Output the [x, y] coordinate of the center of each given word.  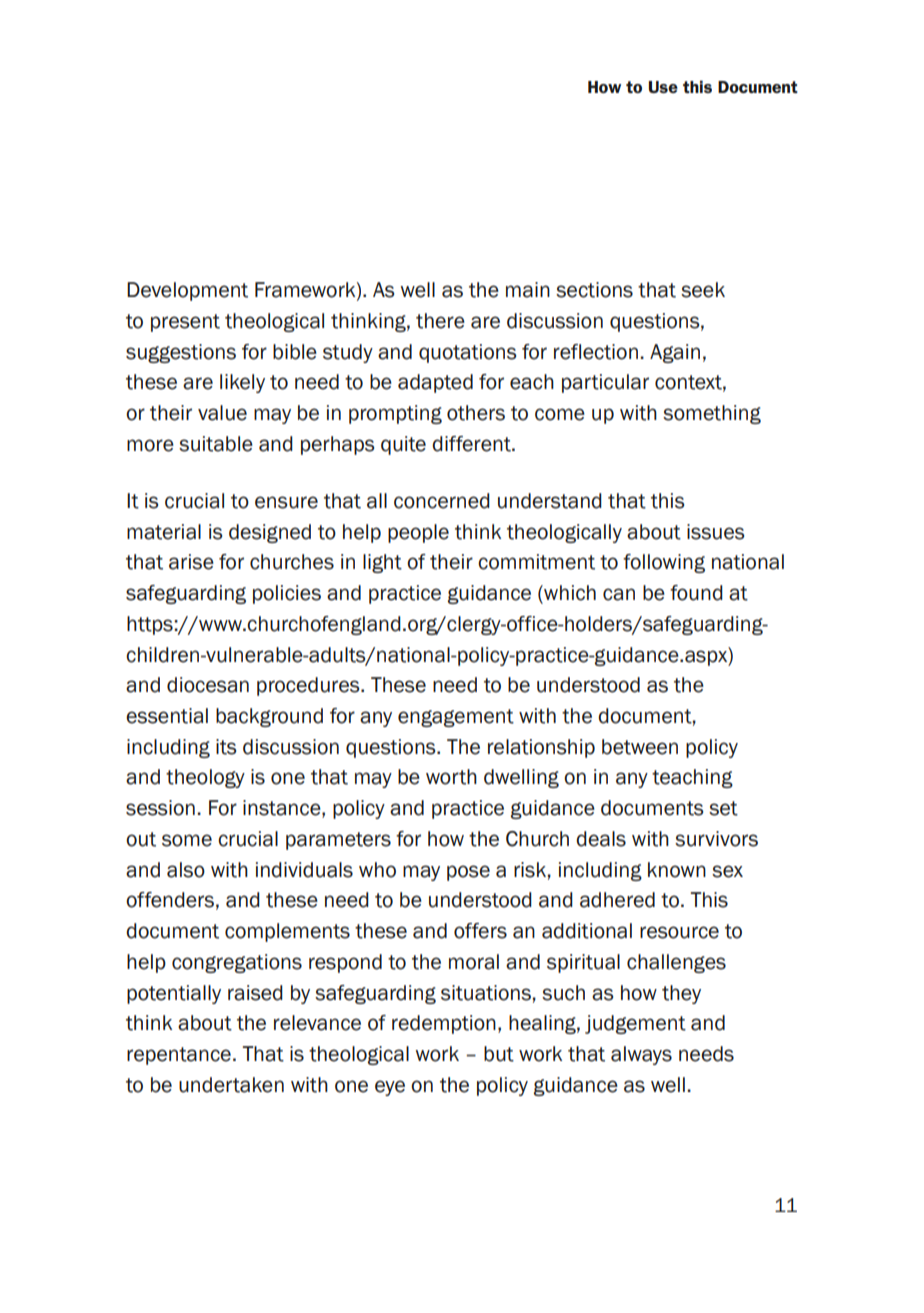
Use [663, 87]
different [472, 444]
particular [605, 383]
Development [187, 291]
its [226, 747]
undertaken [231, 1085]
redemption [444, 1024]
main [528, 290]
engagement [456, 718]
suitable [216, 444]
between [640, 747]
